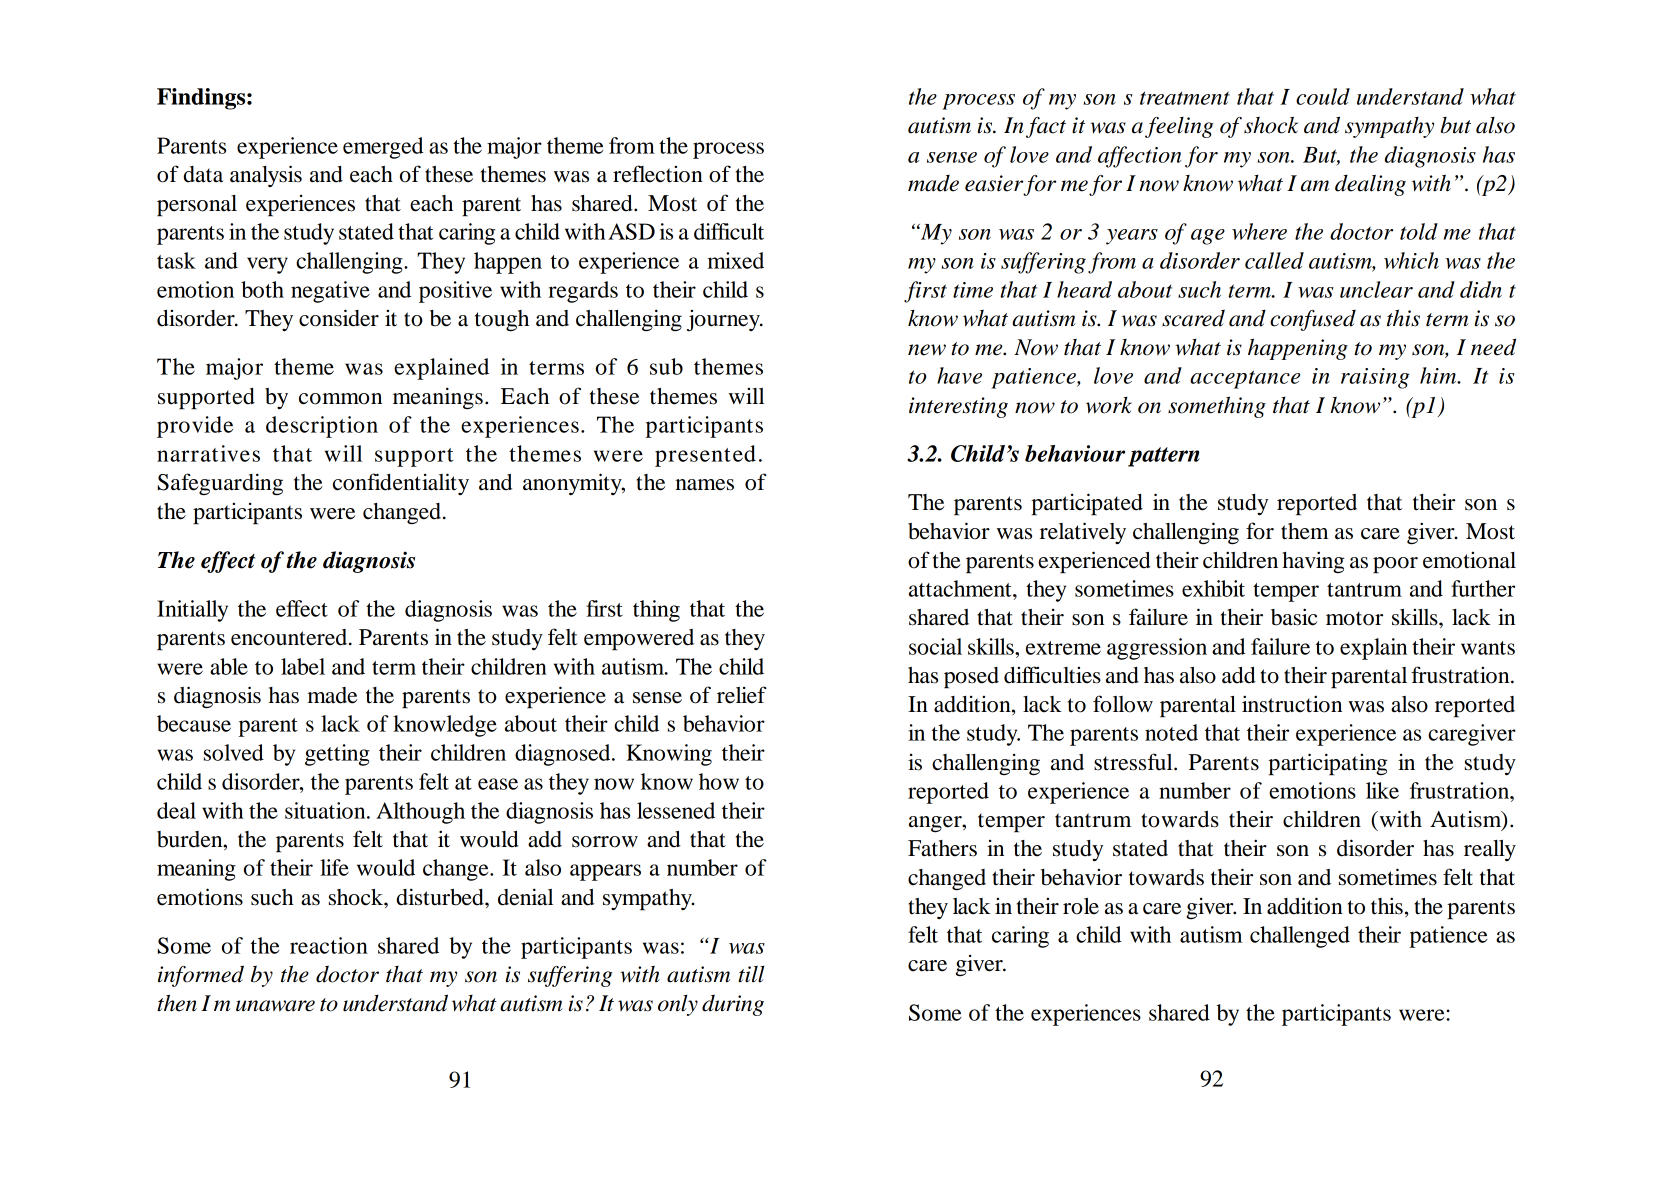 The width and height of the document is (1674, 1183). Describe the element at coordinates (1375, 378) in the document. I see `raising` at that location.
